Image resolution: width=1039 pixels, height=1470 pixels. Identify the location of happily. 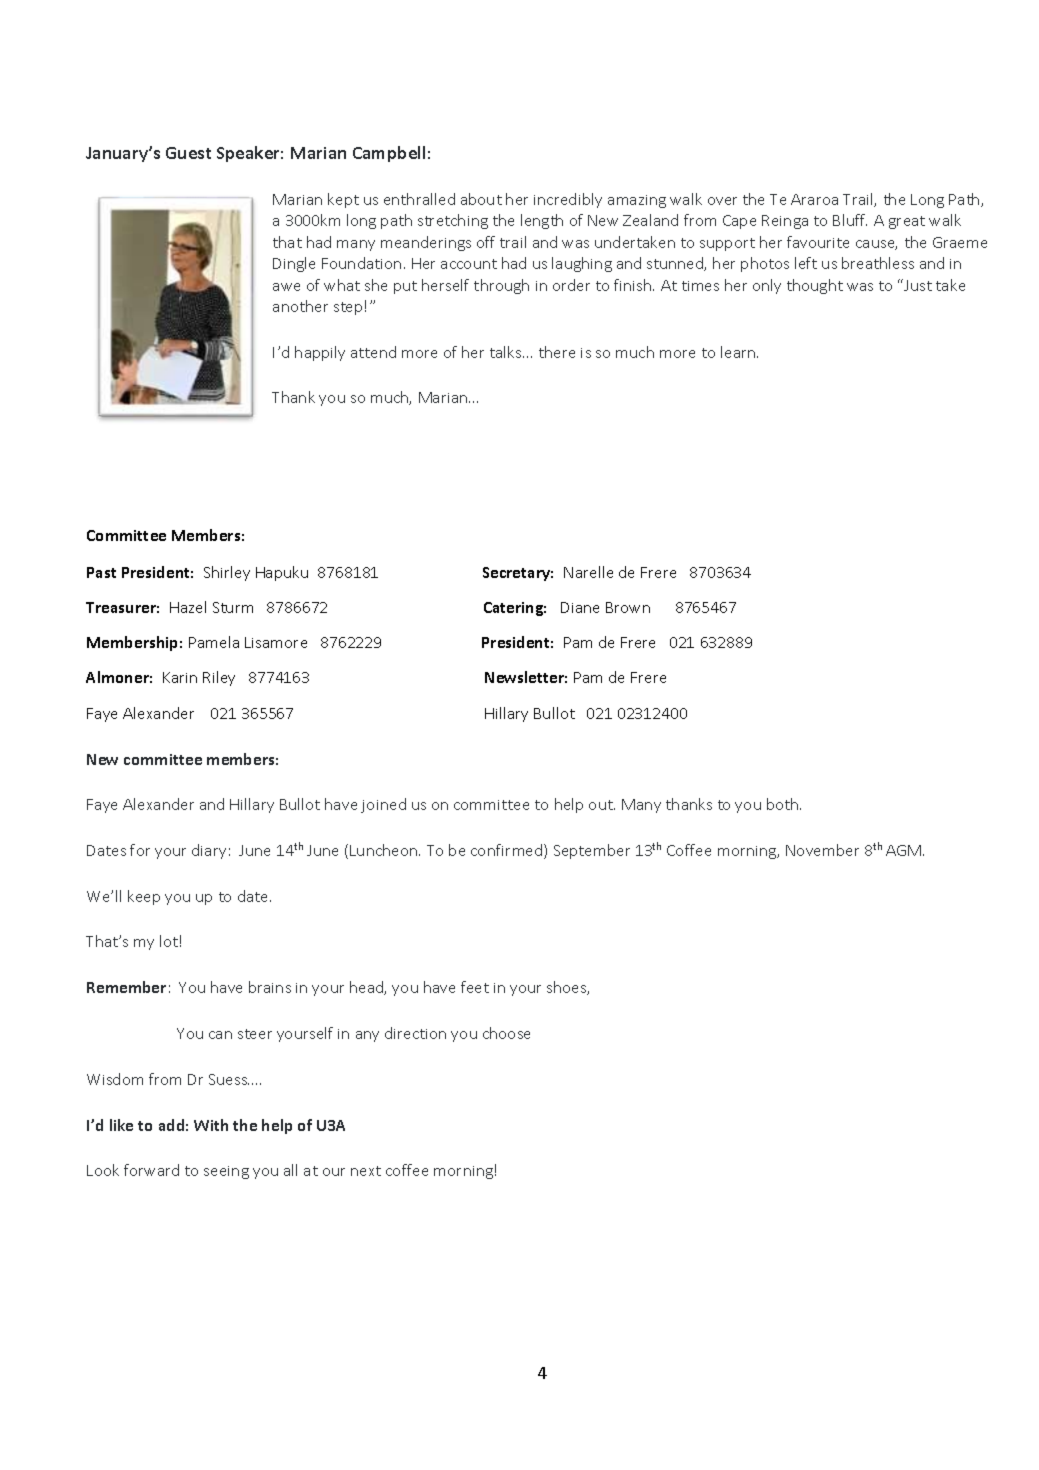
(320, 353).
